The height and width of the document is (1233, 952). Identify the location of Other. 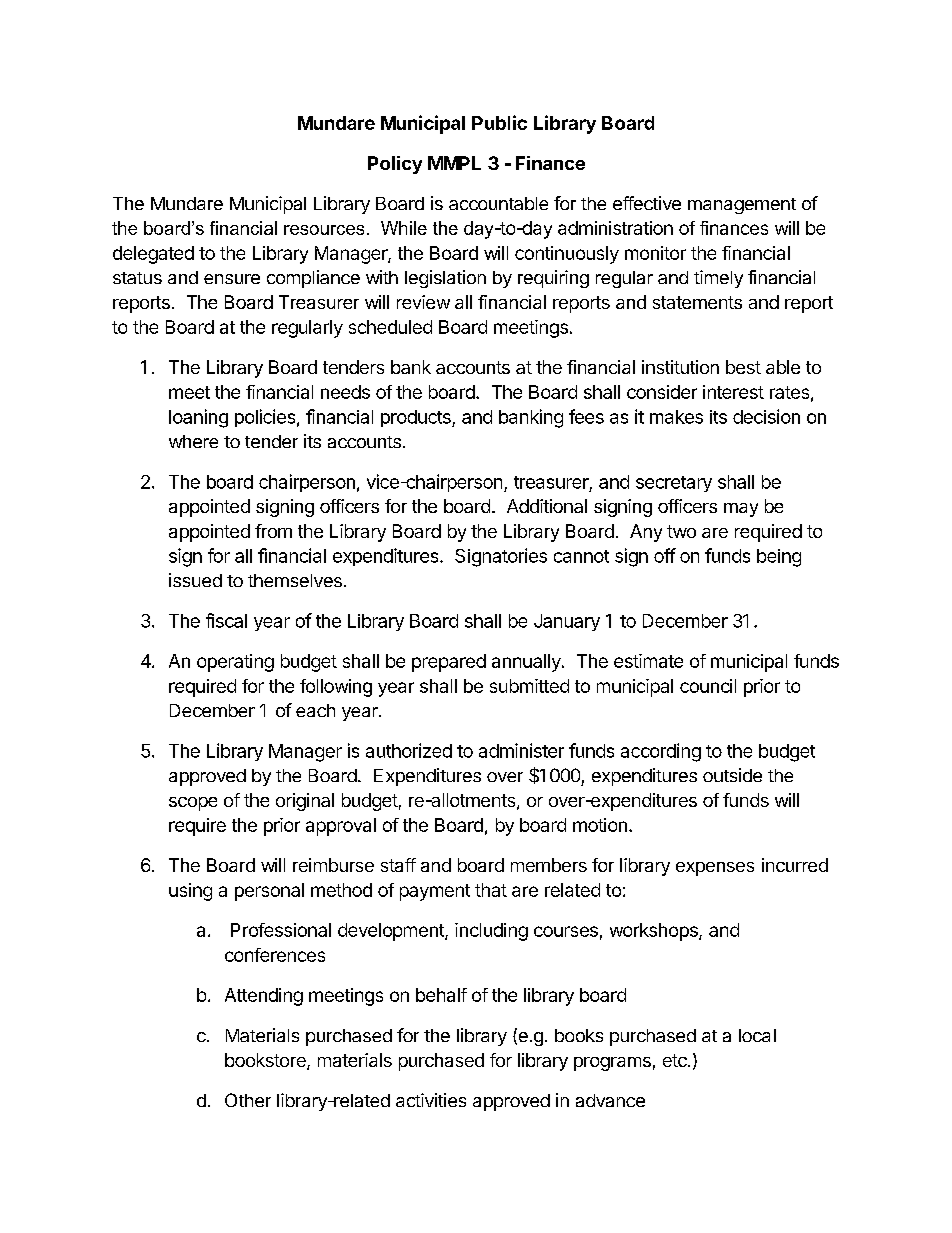
(248, 1100).
